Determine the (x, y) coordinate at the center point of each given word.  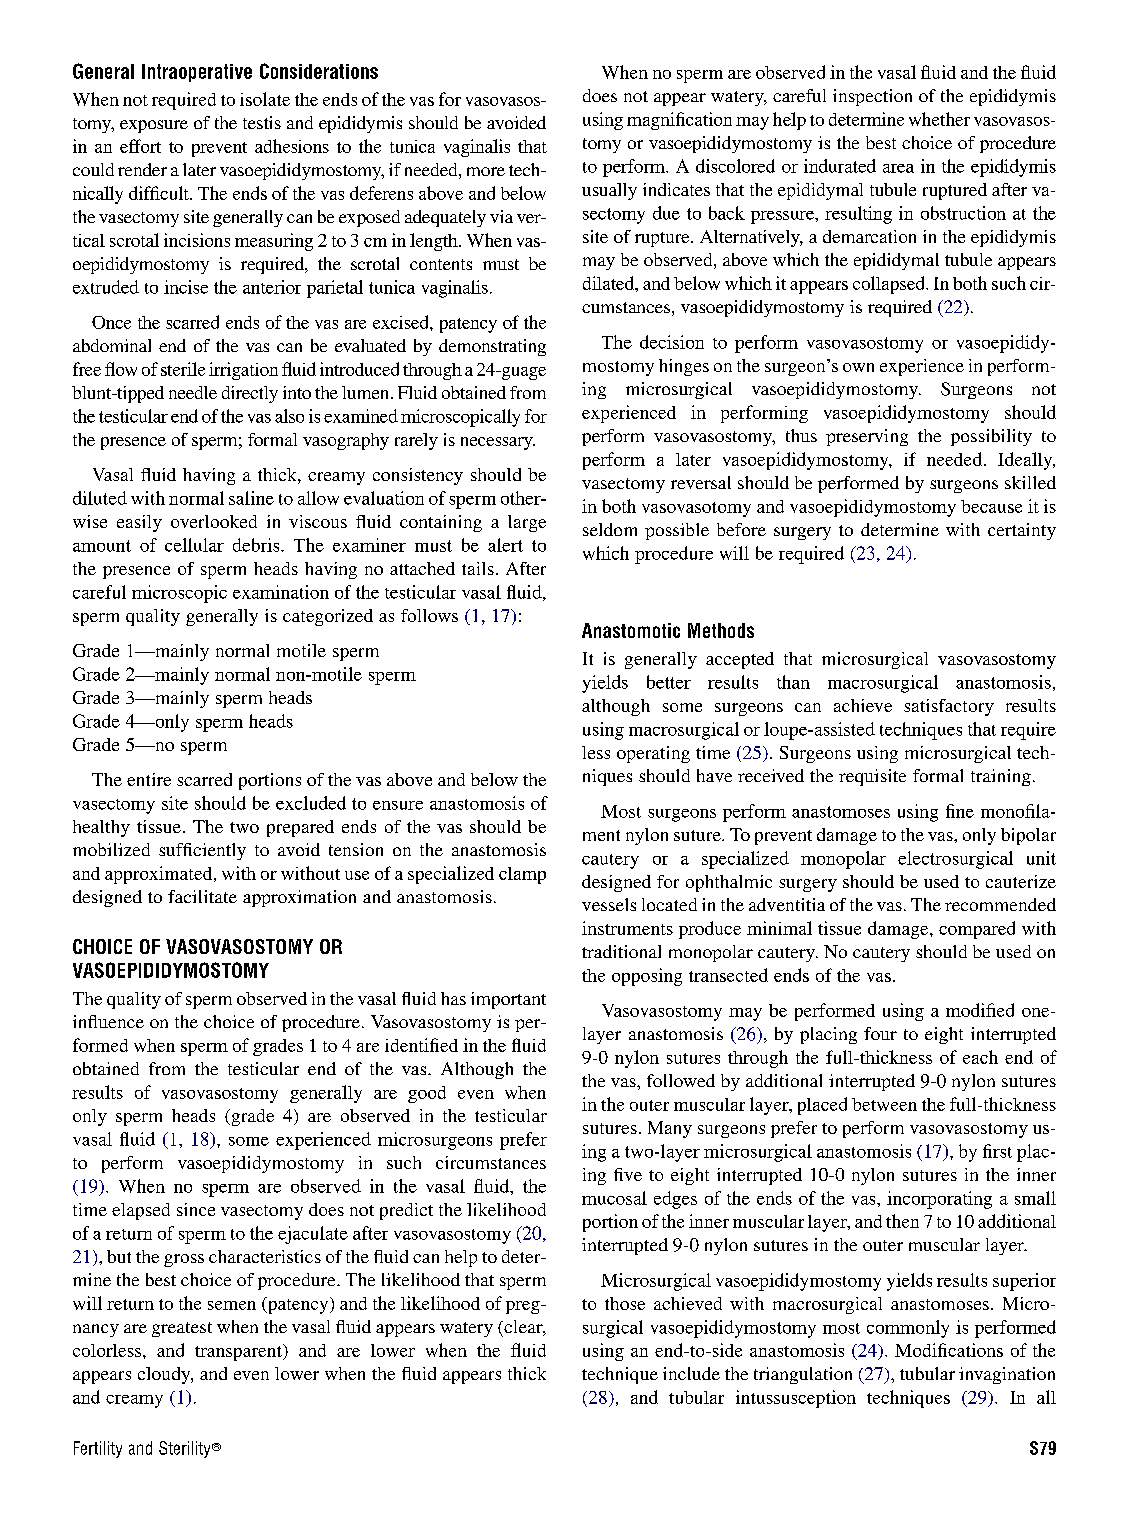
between (884, 1104)
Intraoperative (197, 73)
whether (939, 119)
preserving (867, 437)
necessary (498, 443)
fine (960, 811)
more (486, 171)
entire (149, 779)
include (691, 1373)
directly (250, 394)
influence (108, 1021)
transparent (239, 1352)
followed (681, 1080)
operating (653, 754)
